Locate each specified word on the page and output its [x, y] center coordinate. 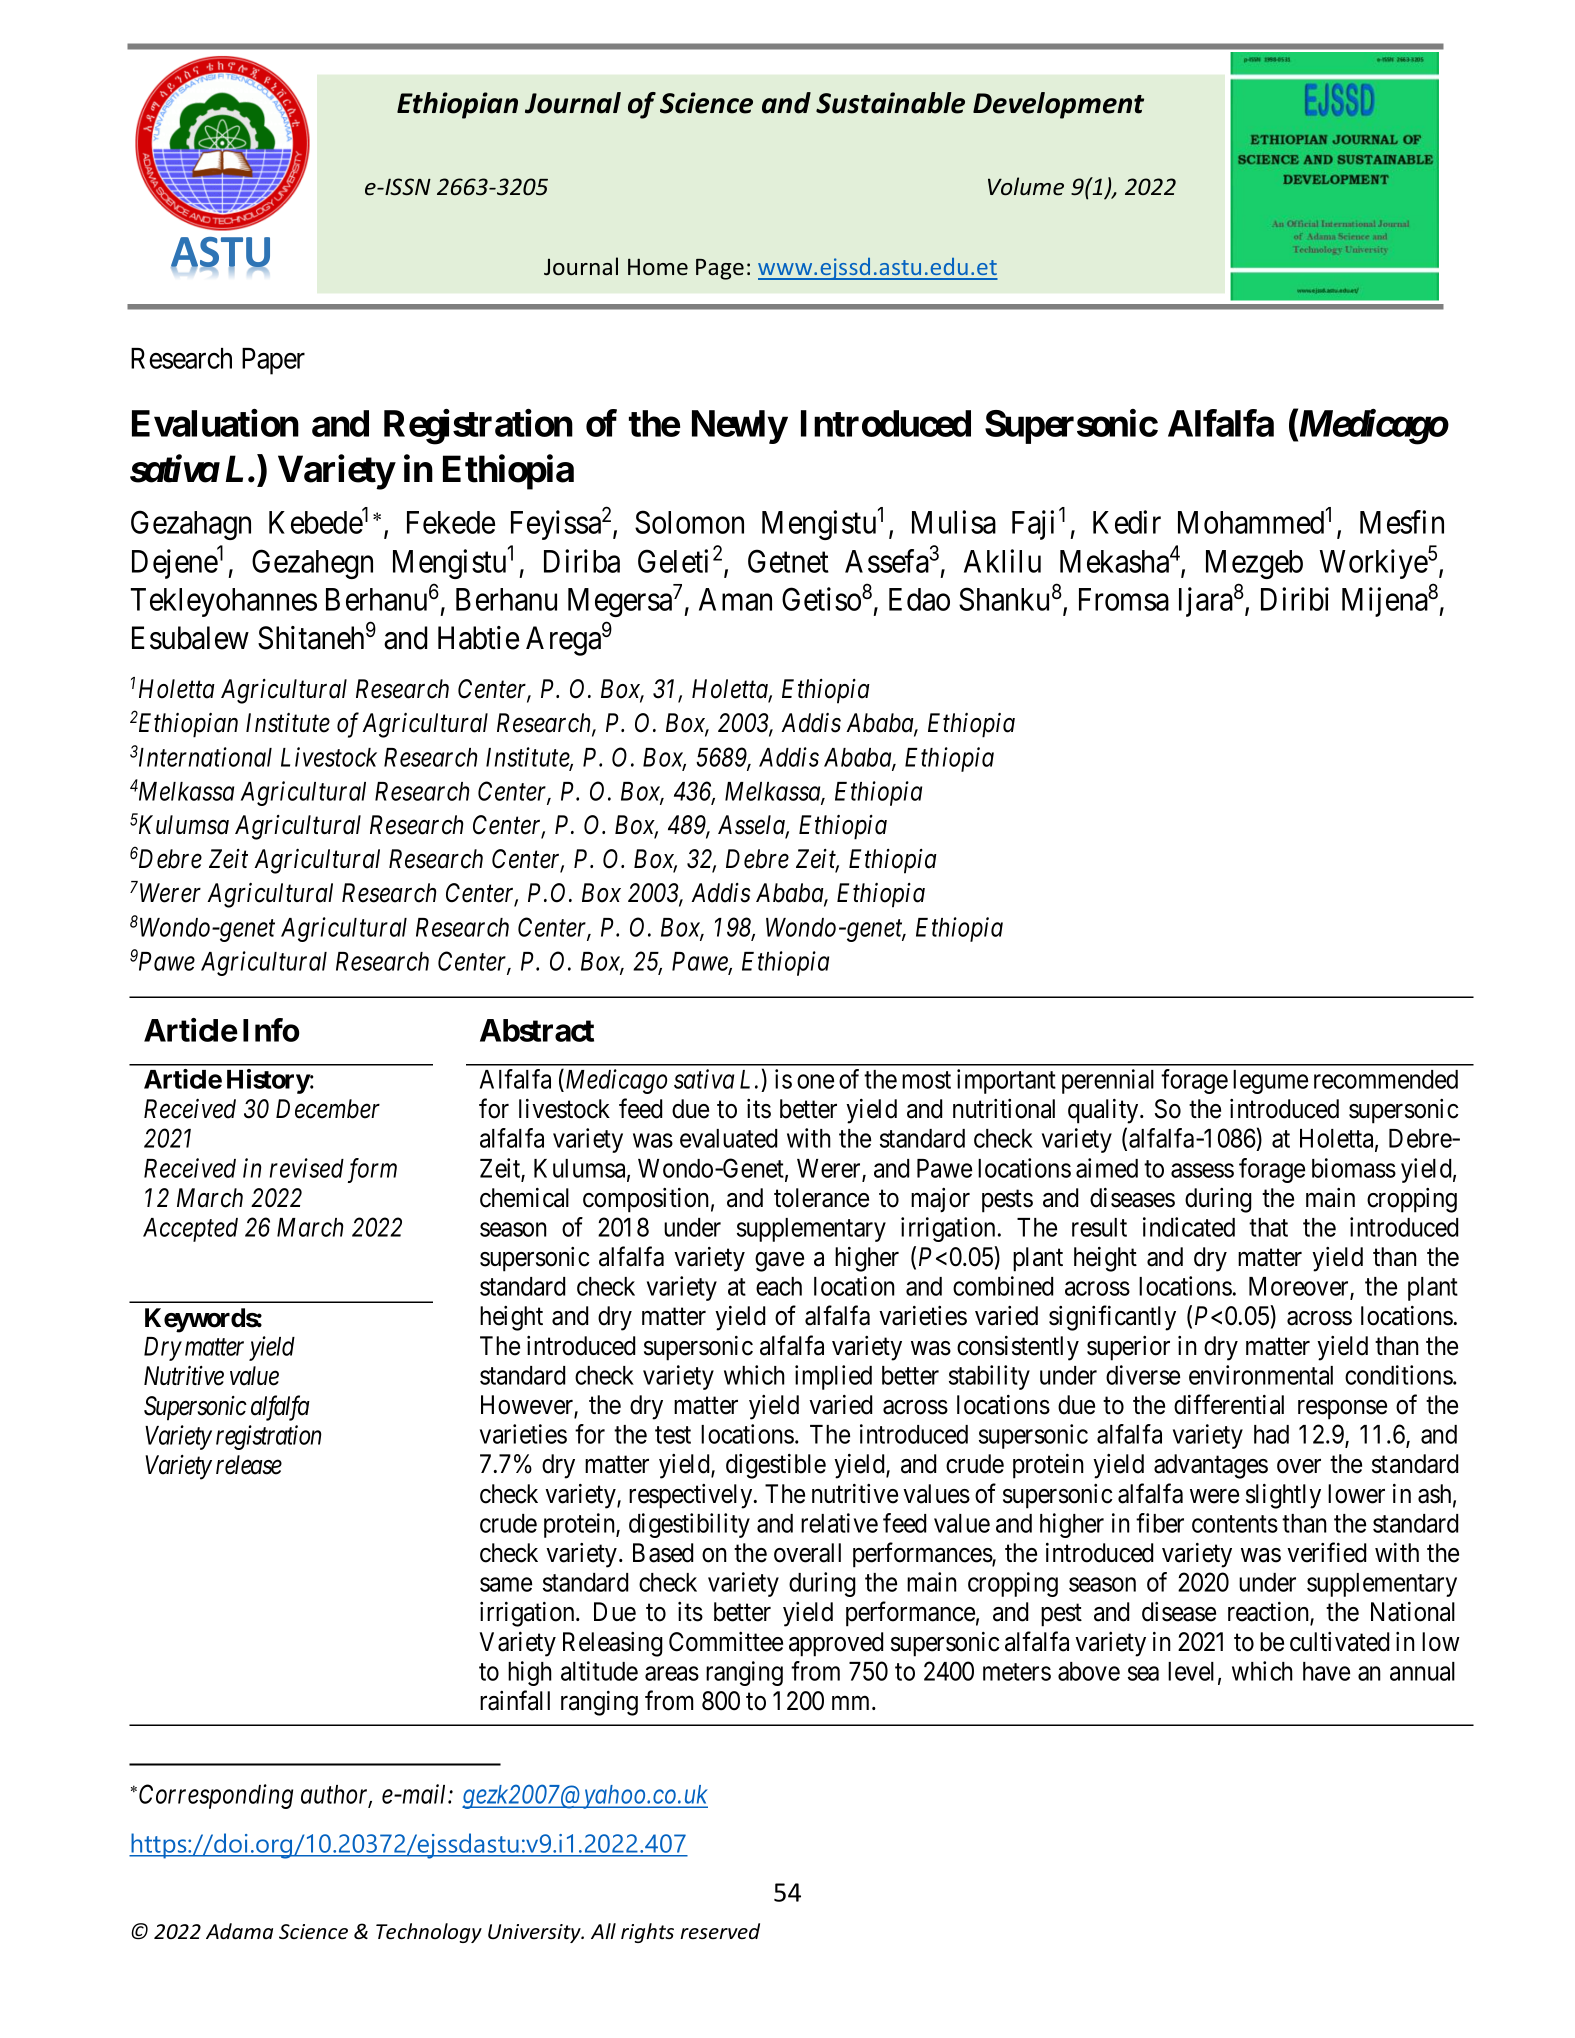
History [268, 1081]
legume [1270, 1082]
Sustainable [890, 103]
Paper [273, 361]
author [336, 1796]
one [815, 1081]
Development [1058, 105]
